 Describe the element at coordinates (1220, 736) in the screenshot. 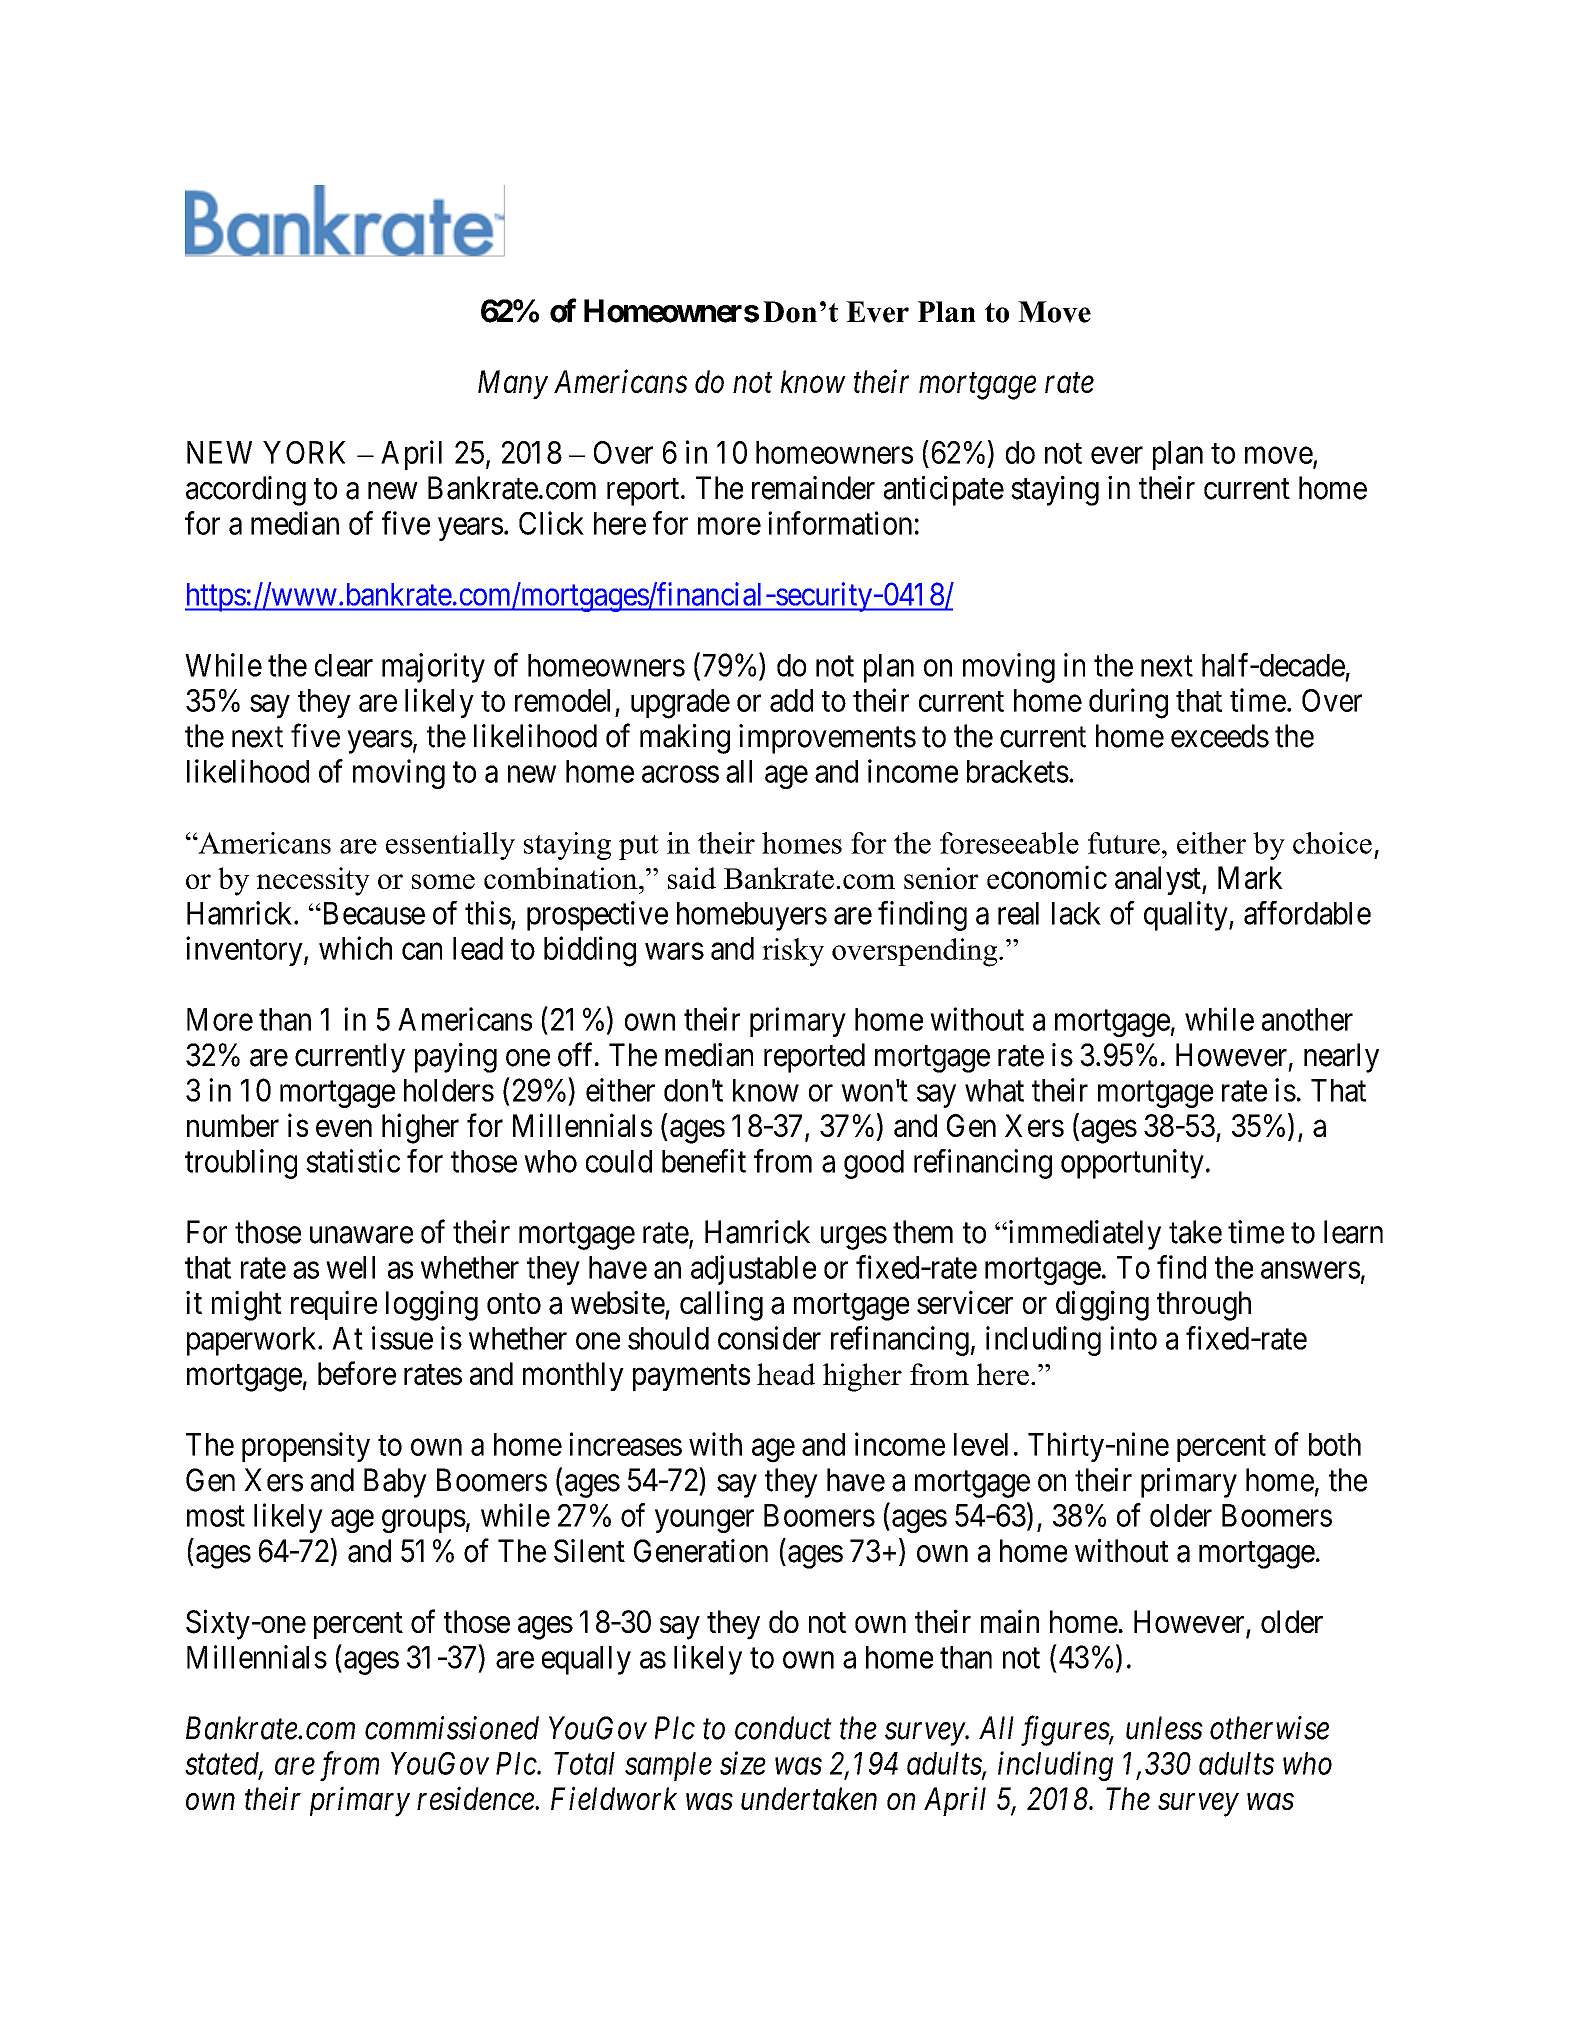

I see `exceeds` at that location.
